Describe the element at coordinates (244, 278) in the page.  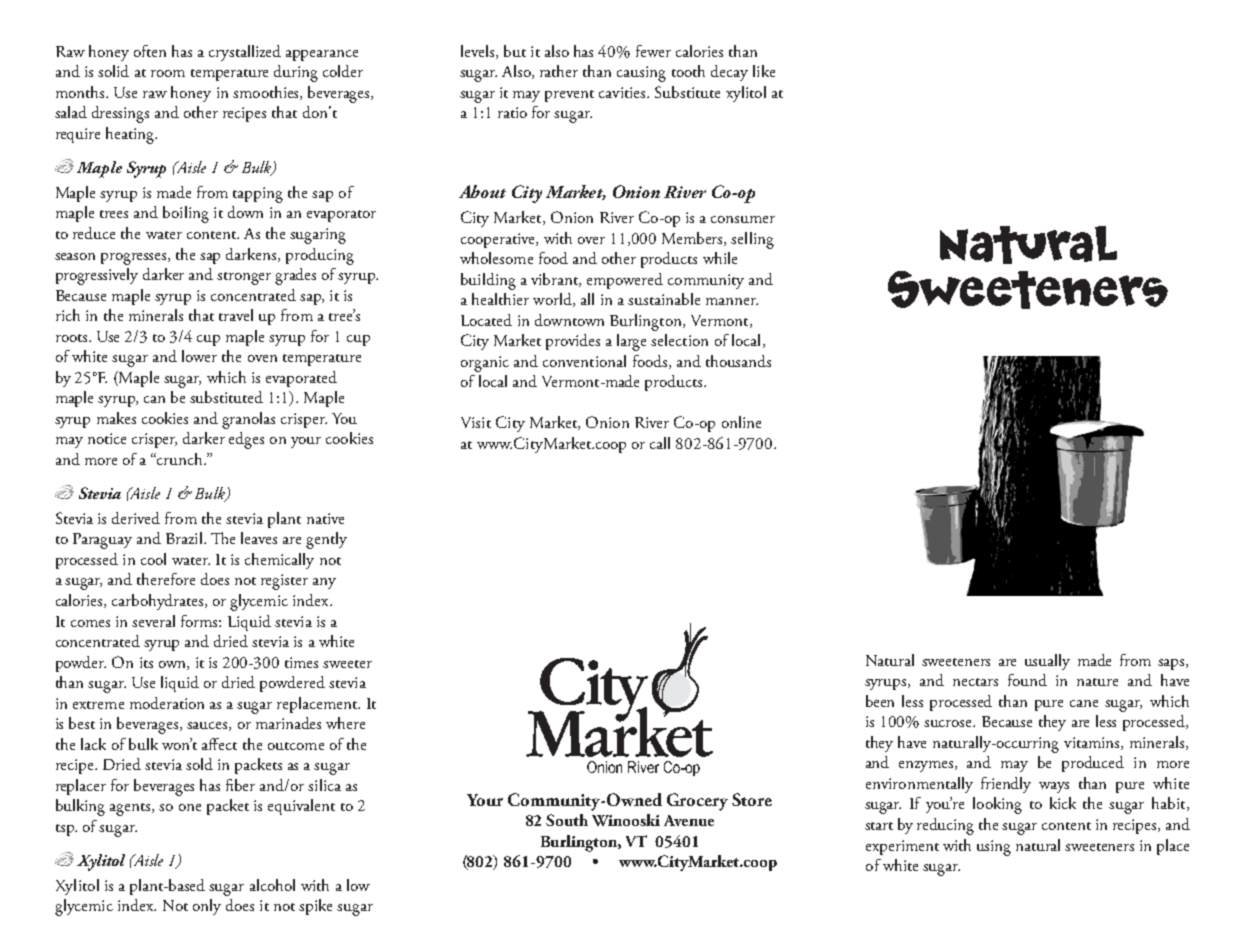
I see `stronger` at that location.
